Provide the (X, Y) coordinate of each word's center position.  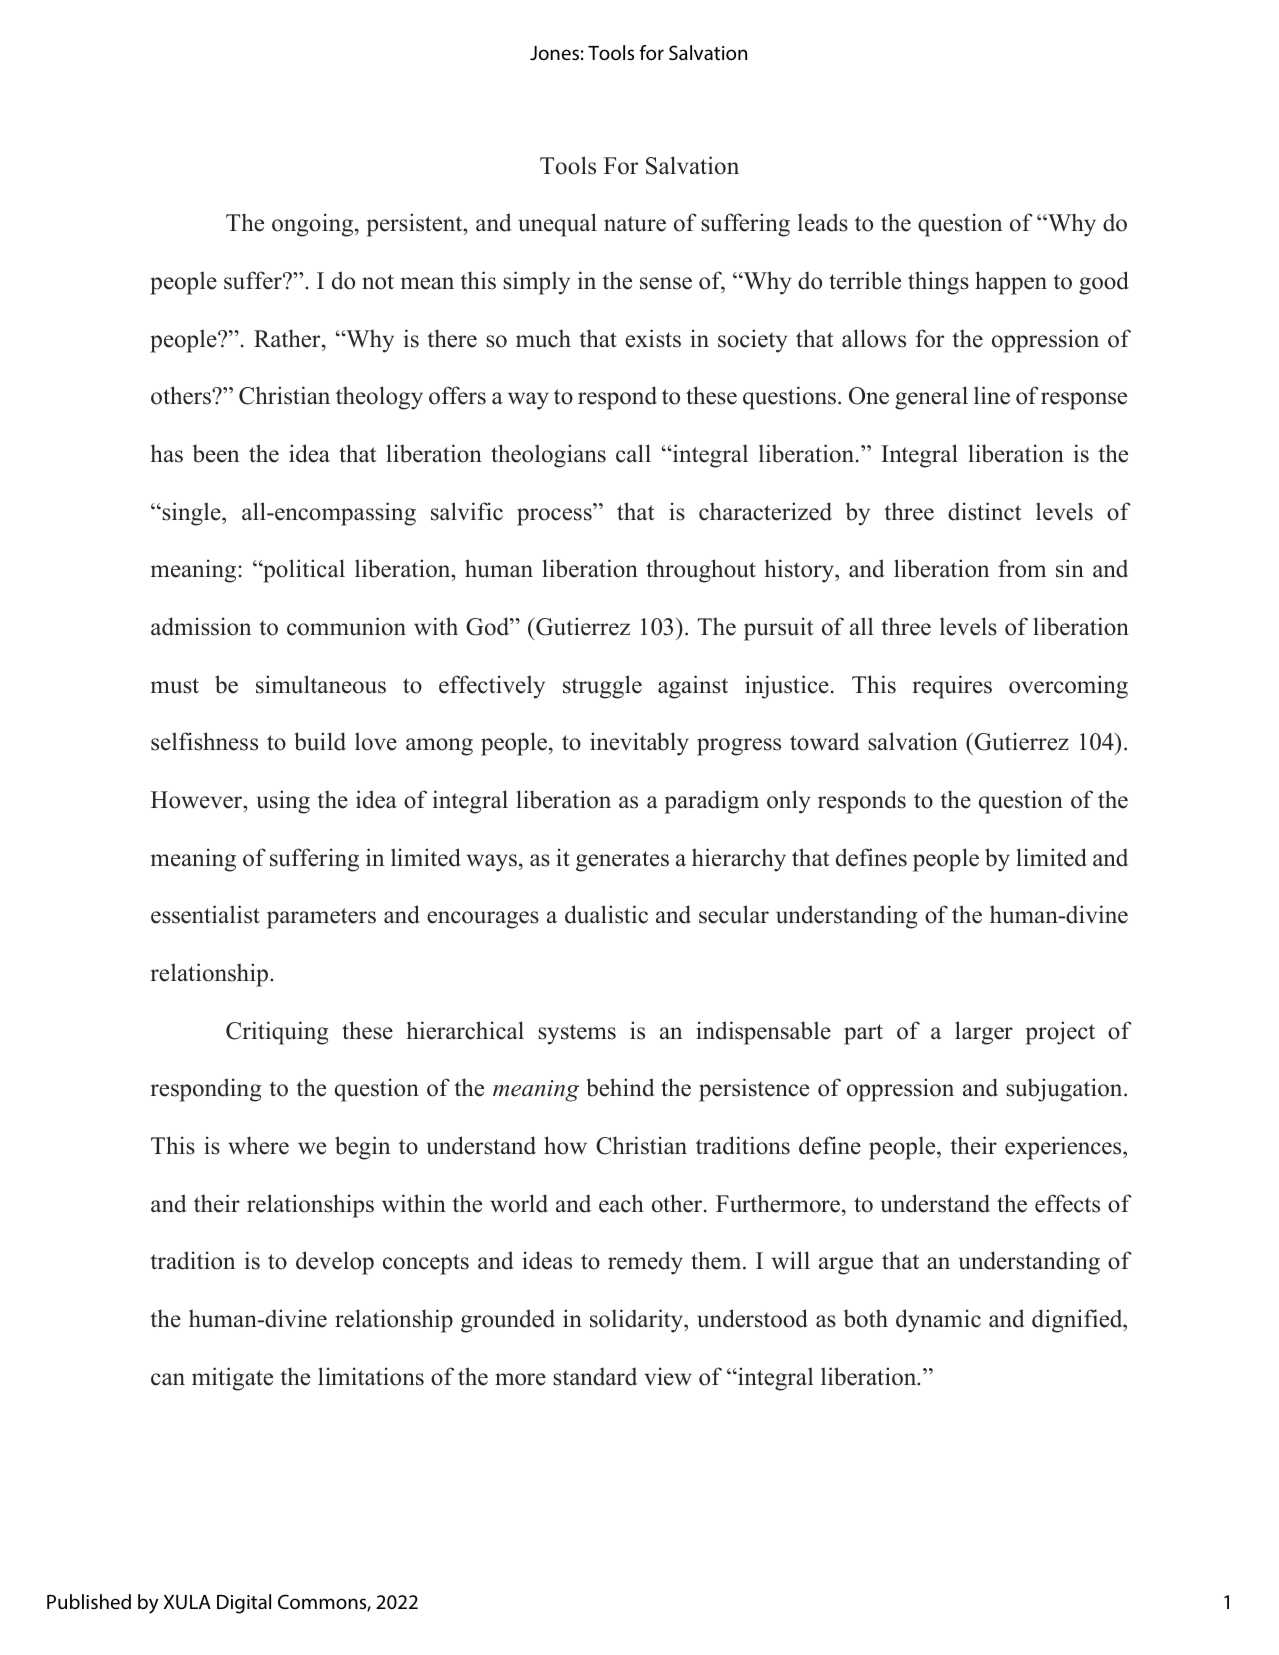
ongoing (314, 225)
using (283, 802)
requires (952, 687)
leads (823, 222)
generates (622, 861)
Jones (554, 53)
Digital (244, 1604)
